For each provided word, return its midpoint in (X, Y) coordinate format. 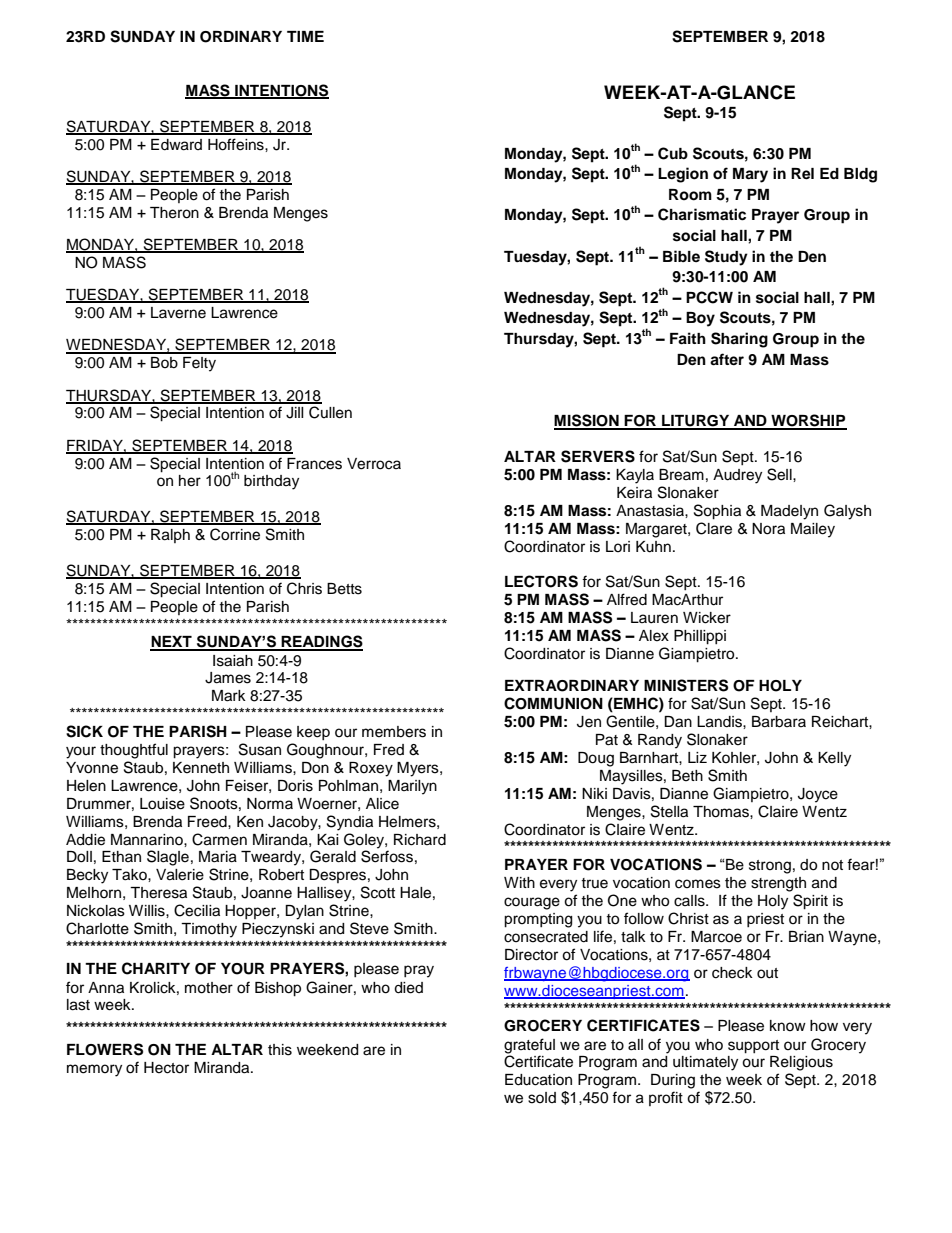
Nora (768, 529)
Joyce (818, 795)
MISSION (587, 421)
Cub (673, 153)
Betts (344, 589)
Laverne (178, 313)
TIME (305, 36)
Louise (162, 804)
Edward (176, 145)
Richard (420, 840)
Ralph (170, 536)
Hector (166, 1068)
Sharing (739, 340)
